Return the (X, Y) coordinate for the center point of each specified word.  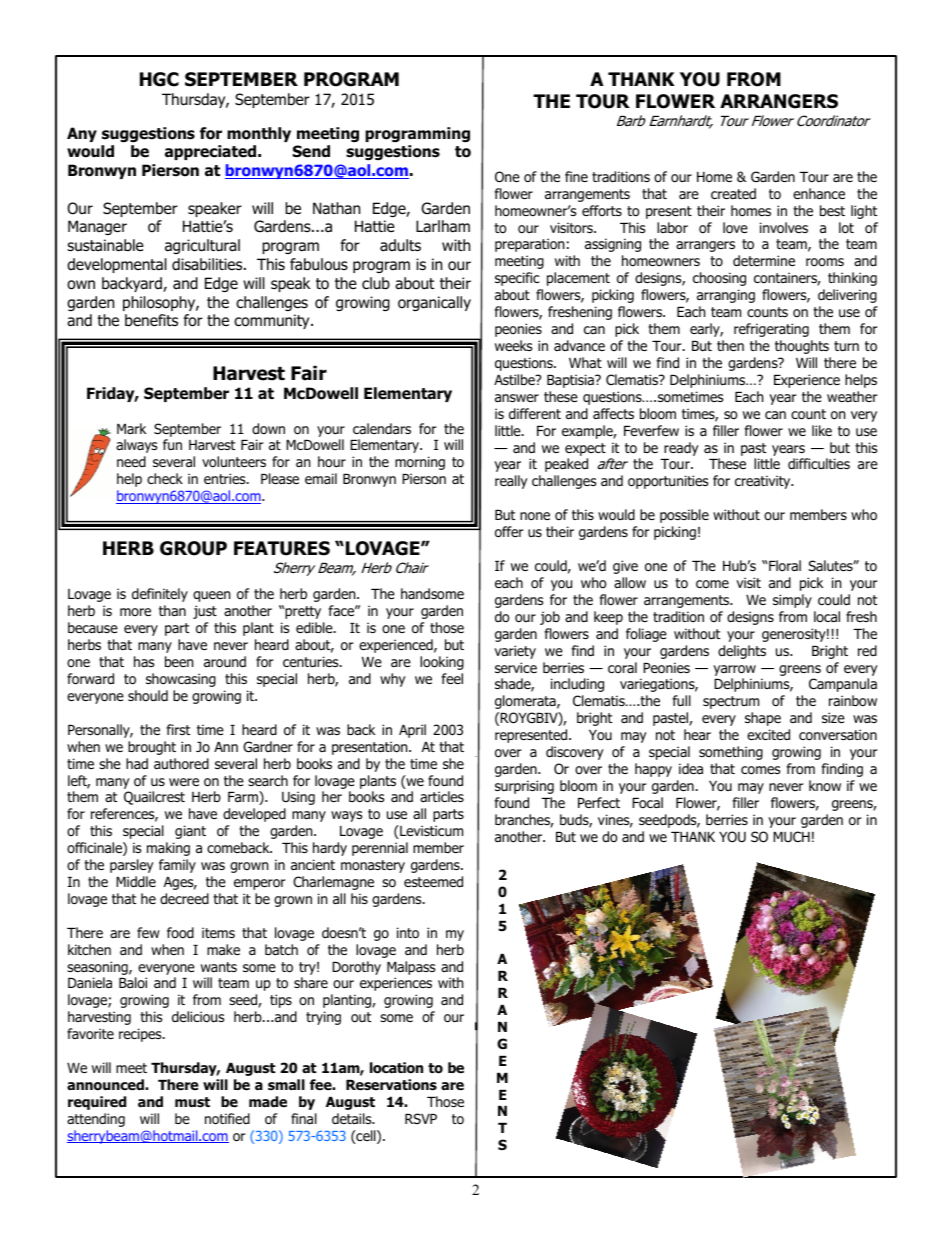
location (396, 1068)
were (184, 782)
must (192, 1102)
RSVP (421, 1118)
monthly (259, 134)
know (825, 785)
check (165, 478)
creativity (764, 482)
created (733, 193)
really (511, 482)
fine (576, 176)
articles (442, 796)
